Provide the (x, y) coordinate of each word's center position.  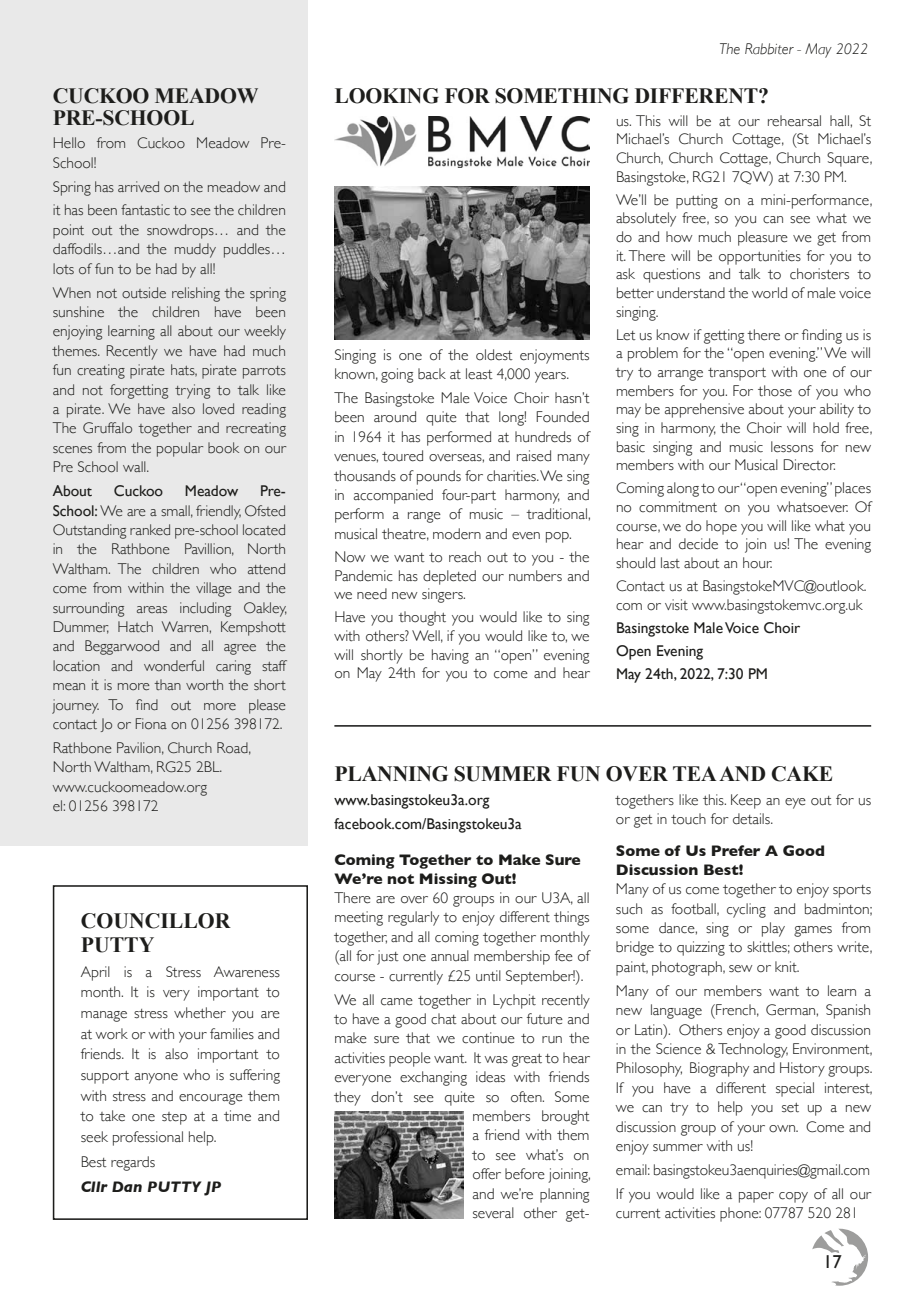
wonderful (174, 666)
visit (676, 605)
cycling (746, 910)
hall (840, 120)
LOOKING (387, 96)
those (775, 391)
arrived (138, 186)
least (479, 374)
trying (192, 391)
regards (133, 1163)
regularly (413, 918)
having (450, 656)
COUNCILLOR (156, 921)
